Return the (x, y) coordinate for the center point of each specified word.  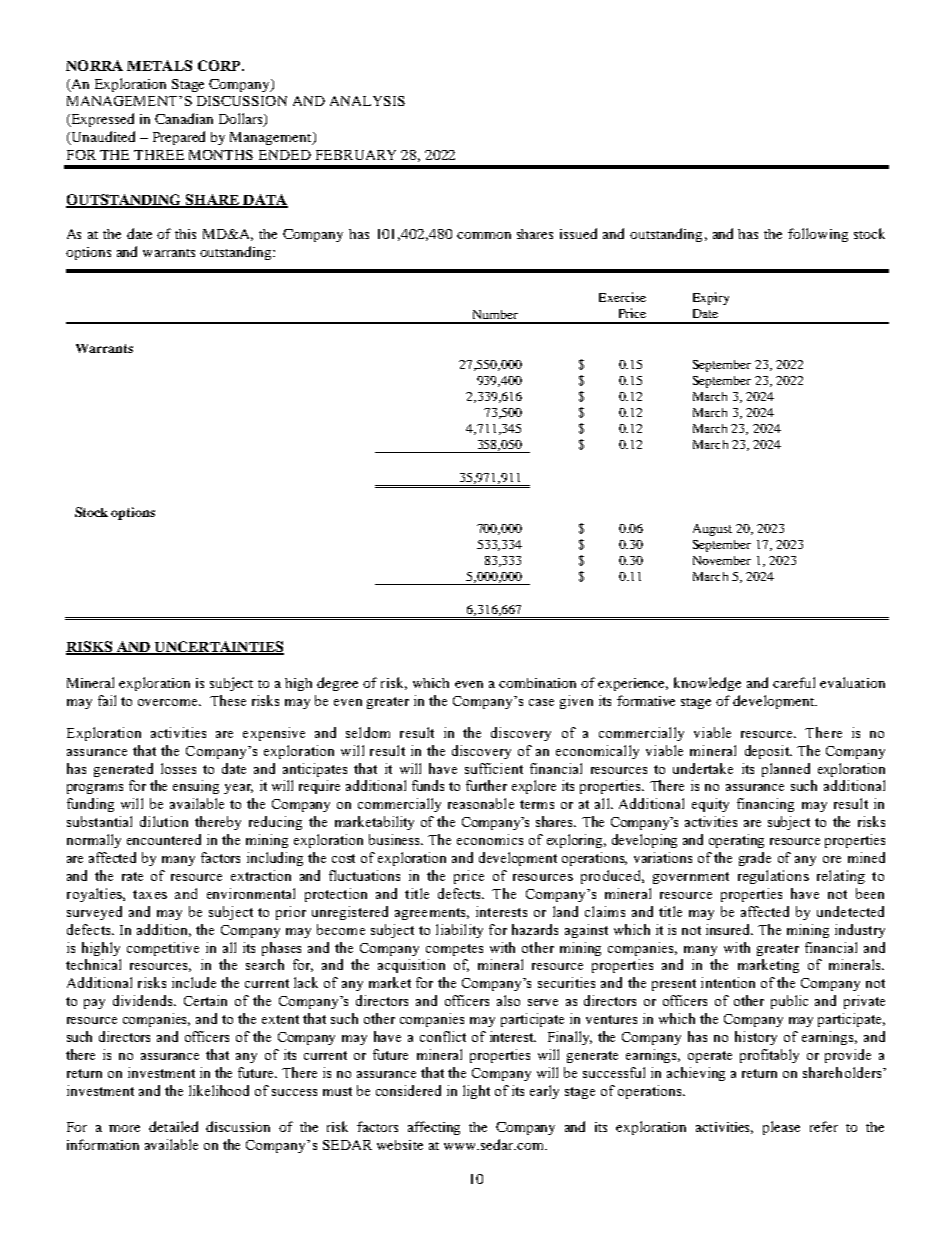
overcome (169, 702)
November (722, 560)
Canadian (184, 118)
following (818, 235)
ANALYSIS (367, 101)
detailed (173, 1126)
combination (537, 683)
